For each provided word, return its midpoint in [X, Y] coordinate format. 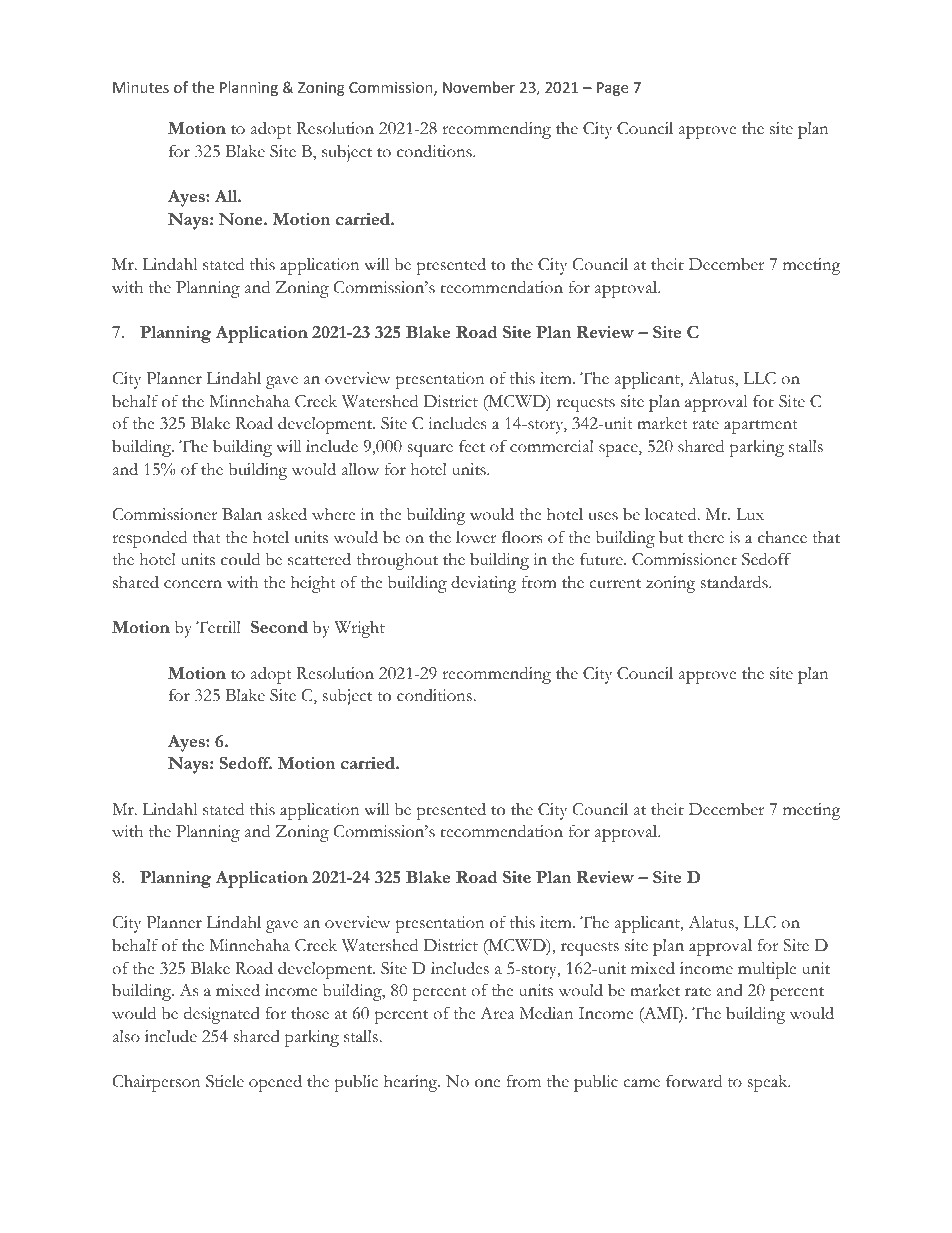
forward [694, 1081]
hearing [412, 1083]
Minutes [141, 87]
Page [612, 89]
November [479, 87]
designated [222, 1015]
